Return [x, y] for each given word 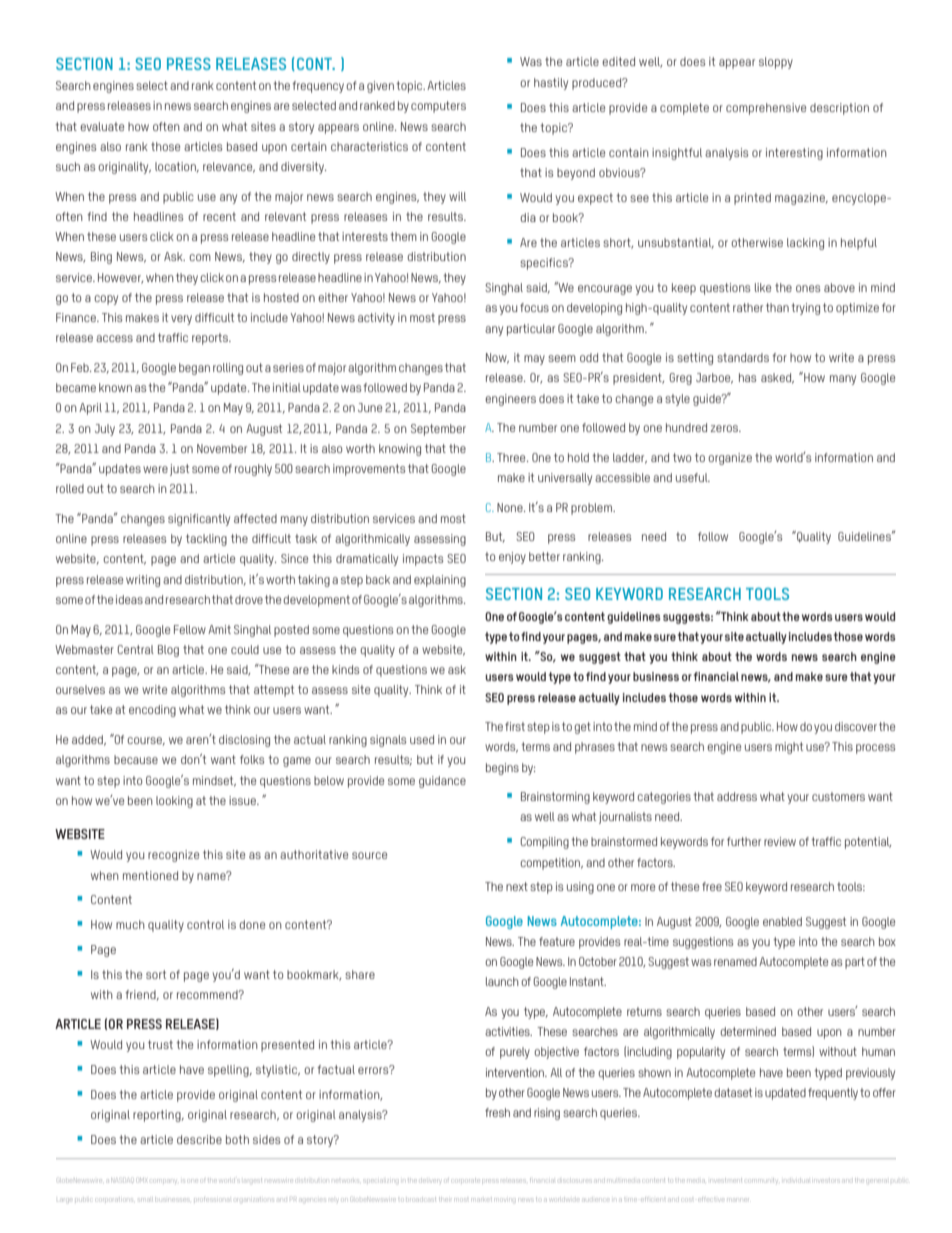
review [780, 841]
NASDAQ [122, 1180]
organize [730, 459]
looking [174, 802]
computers [438, 107]
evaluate [102, 126]
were [155, 469]
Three [512, 457]
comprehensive [766, 109]
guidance [442, 782]
